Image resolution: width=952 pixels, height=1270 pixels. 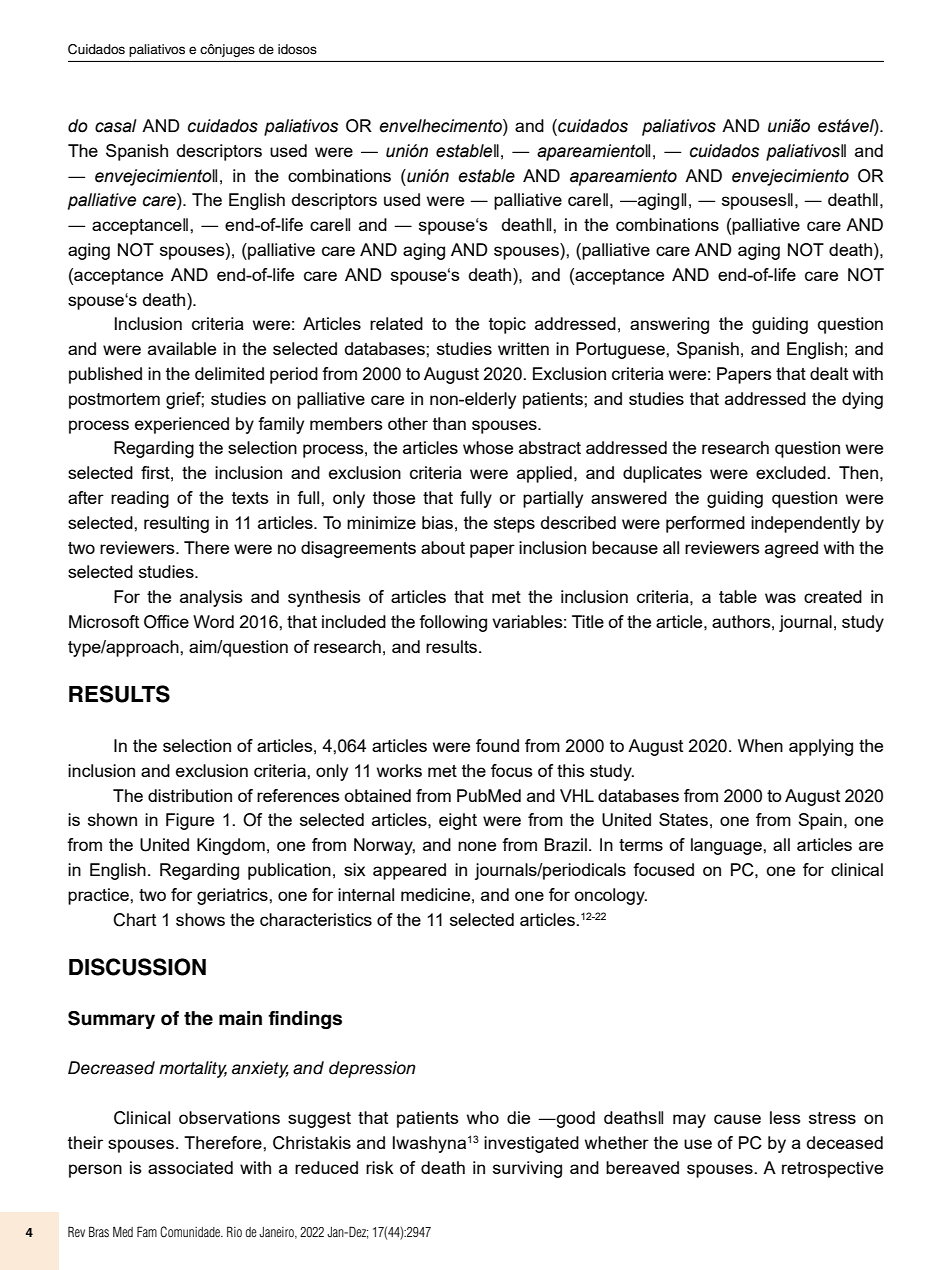 I want to click on Office, so click(x=166, y=622).
